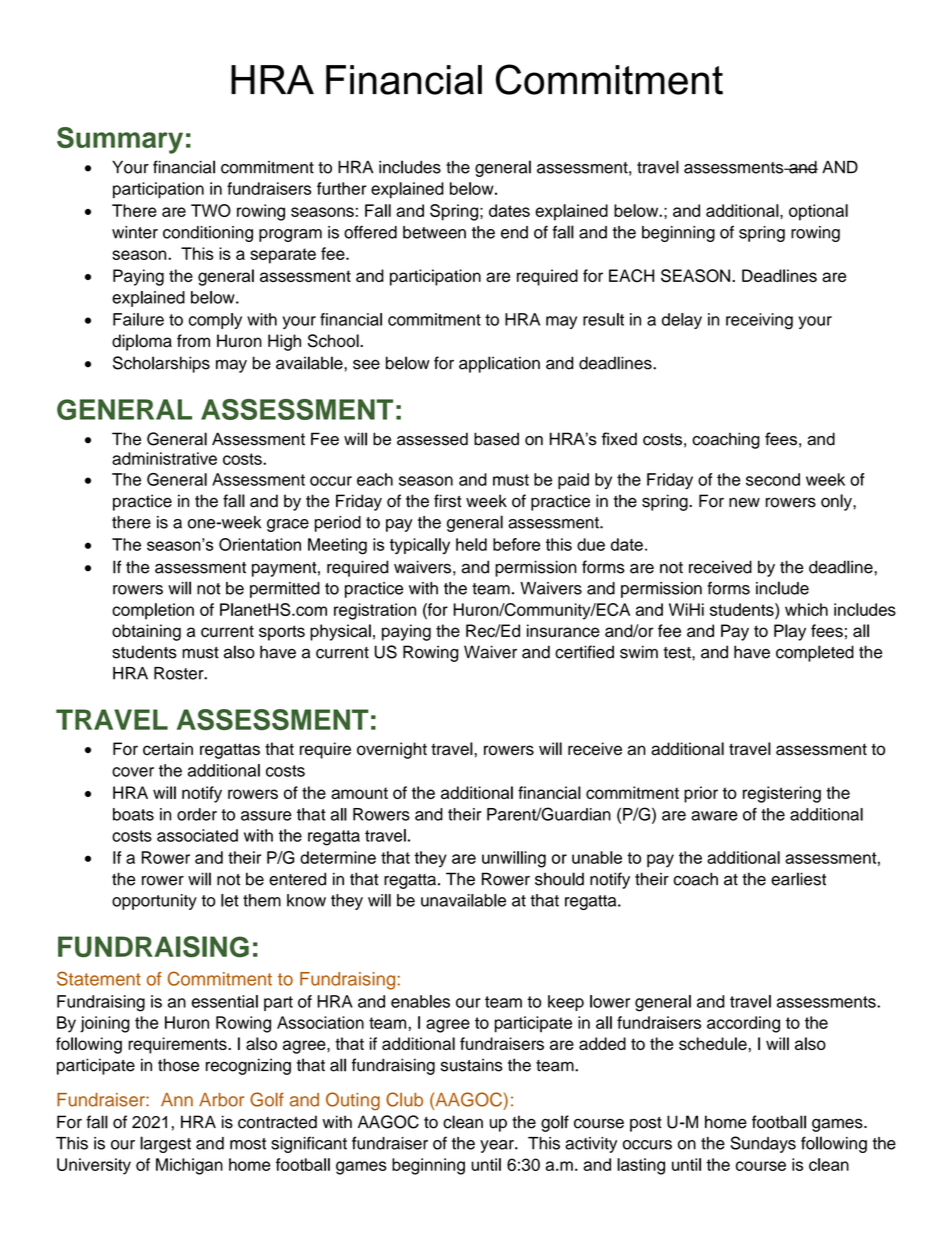 The height and width of the page is (1233, 952). I want to click on between, so click(434, 232).
